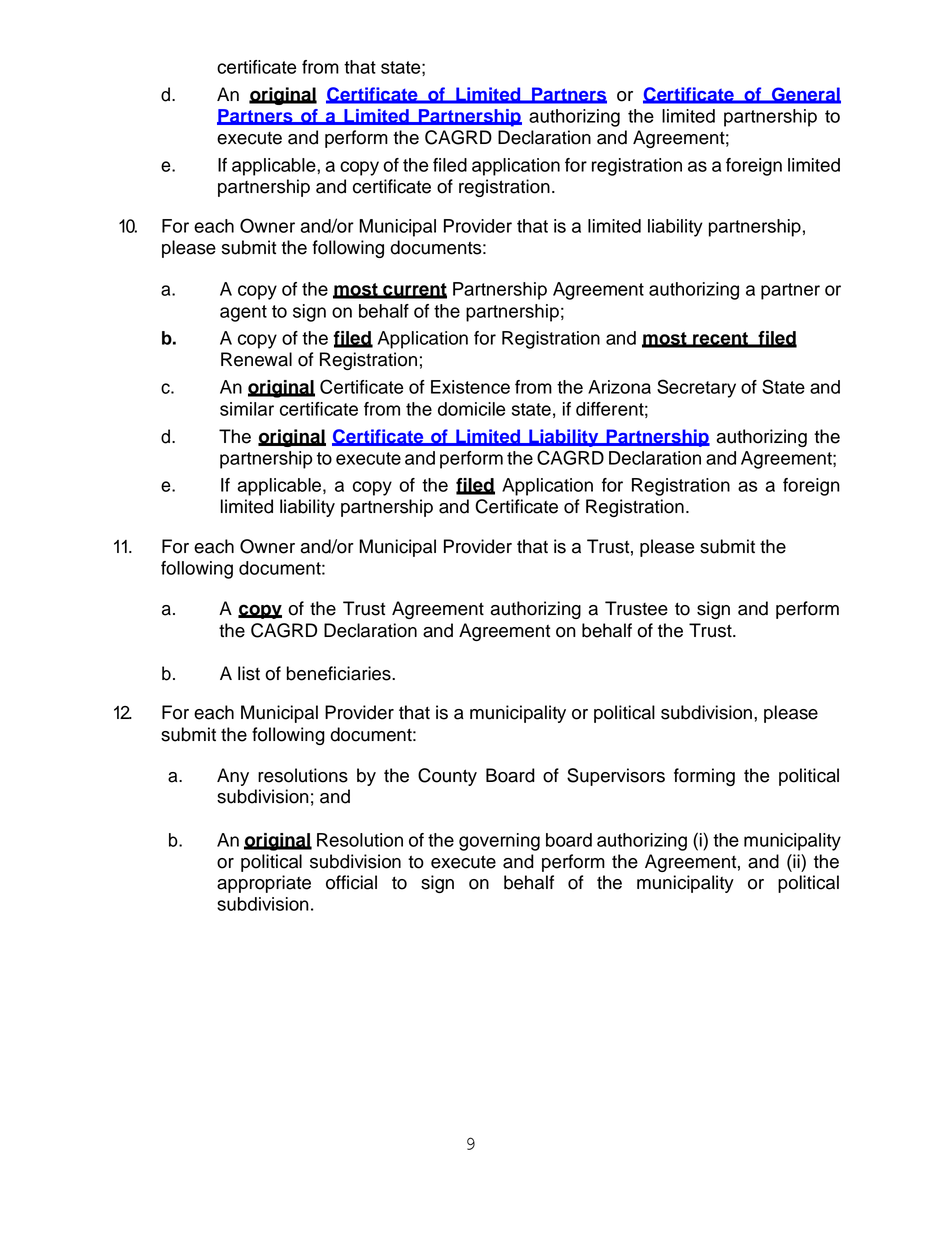 The height and width of the screenshot is (1233, 952). Describe the element at coordinates (233, 777) in the screenshot. I see `Any` at that location.
